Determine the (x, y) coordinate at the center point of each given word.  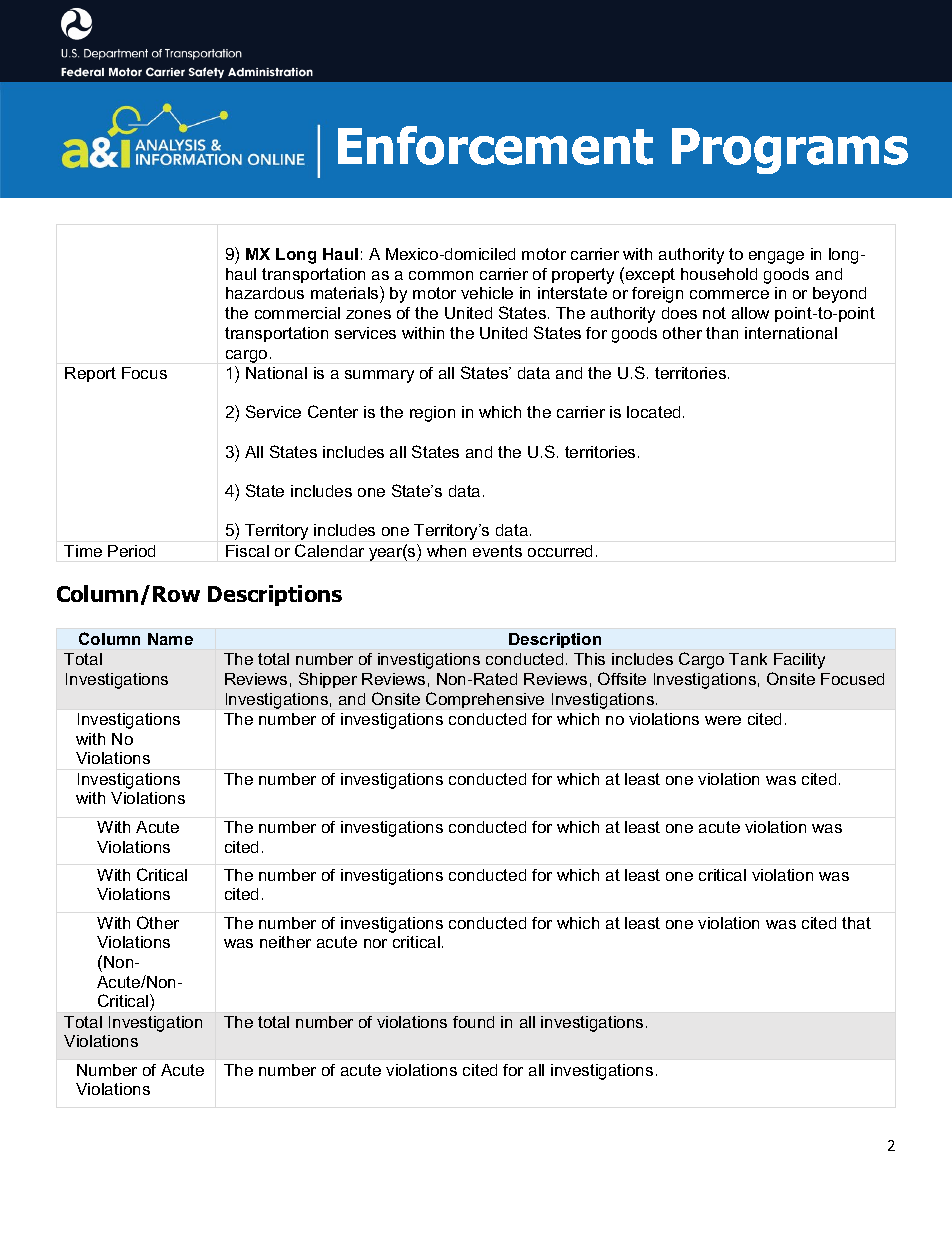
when (446, 551)
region (432, 414)
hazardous (265, 293)
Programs (790, 151)
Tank (748, 659)
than (722, 333)
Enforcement (495, 145)
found (473, 1022)
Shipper (328, 680)
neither (285, 942)
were (723, 720)
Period (131, 551)
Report (90, 374)
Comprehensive (485, 700)
